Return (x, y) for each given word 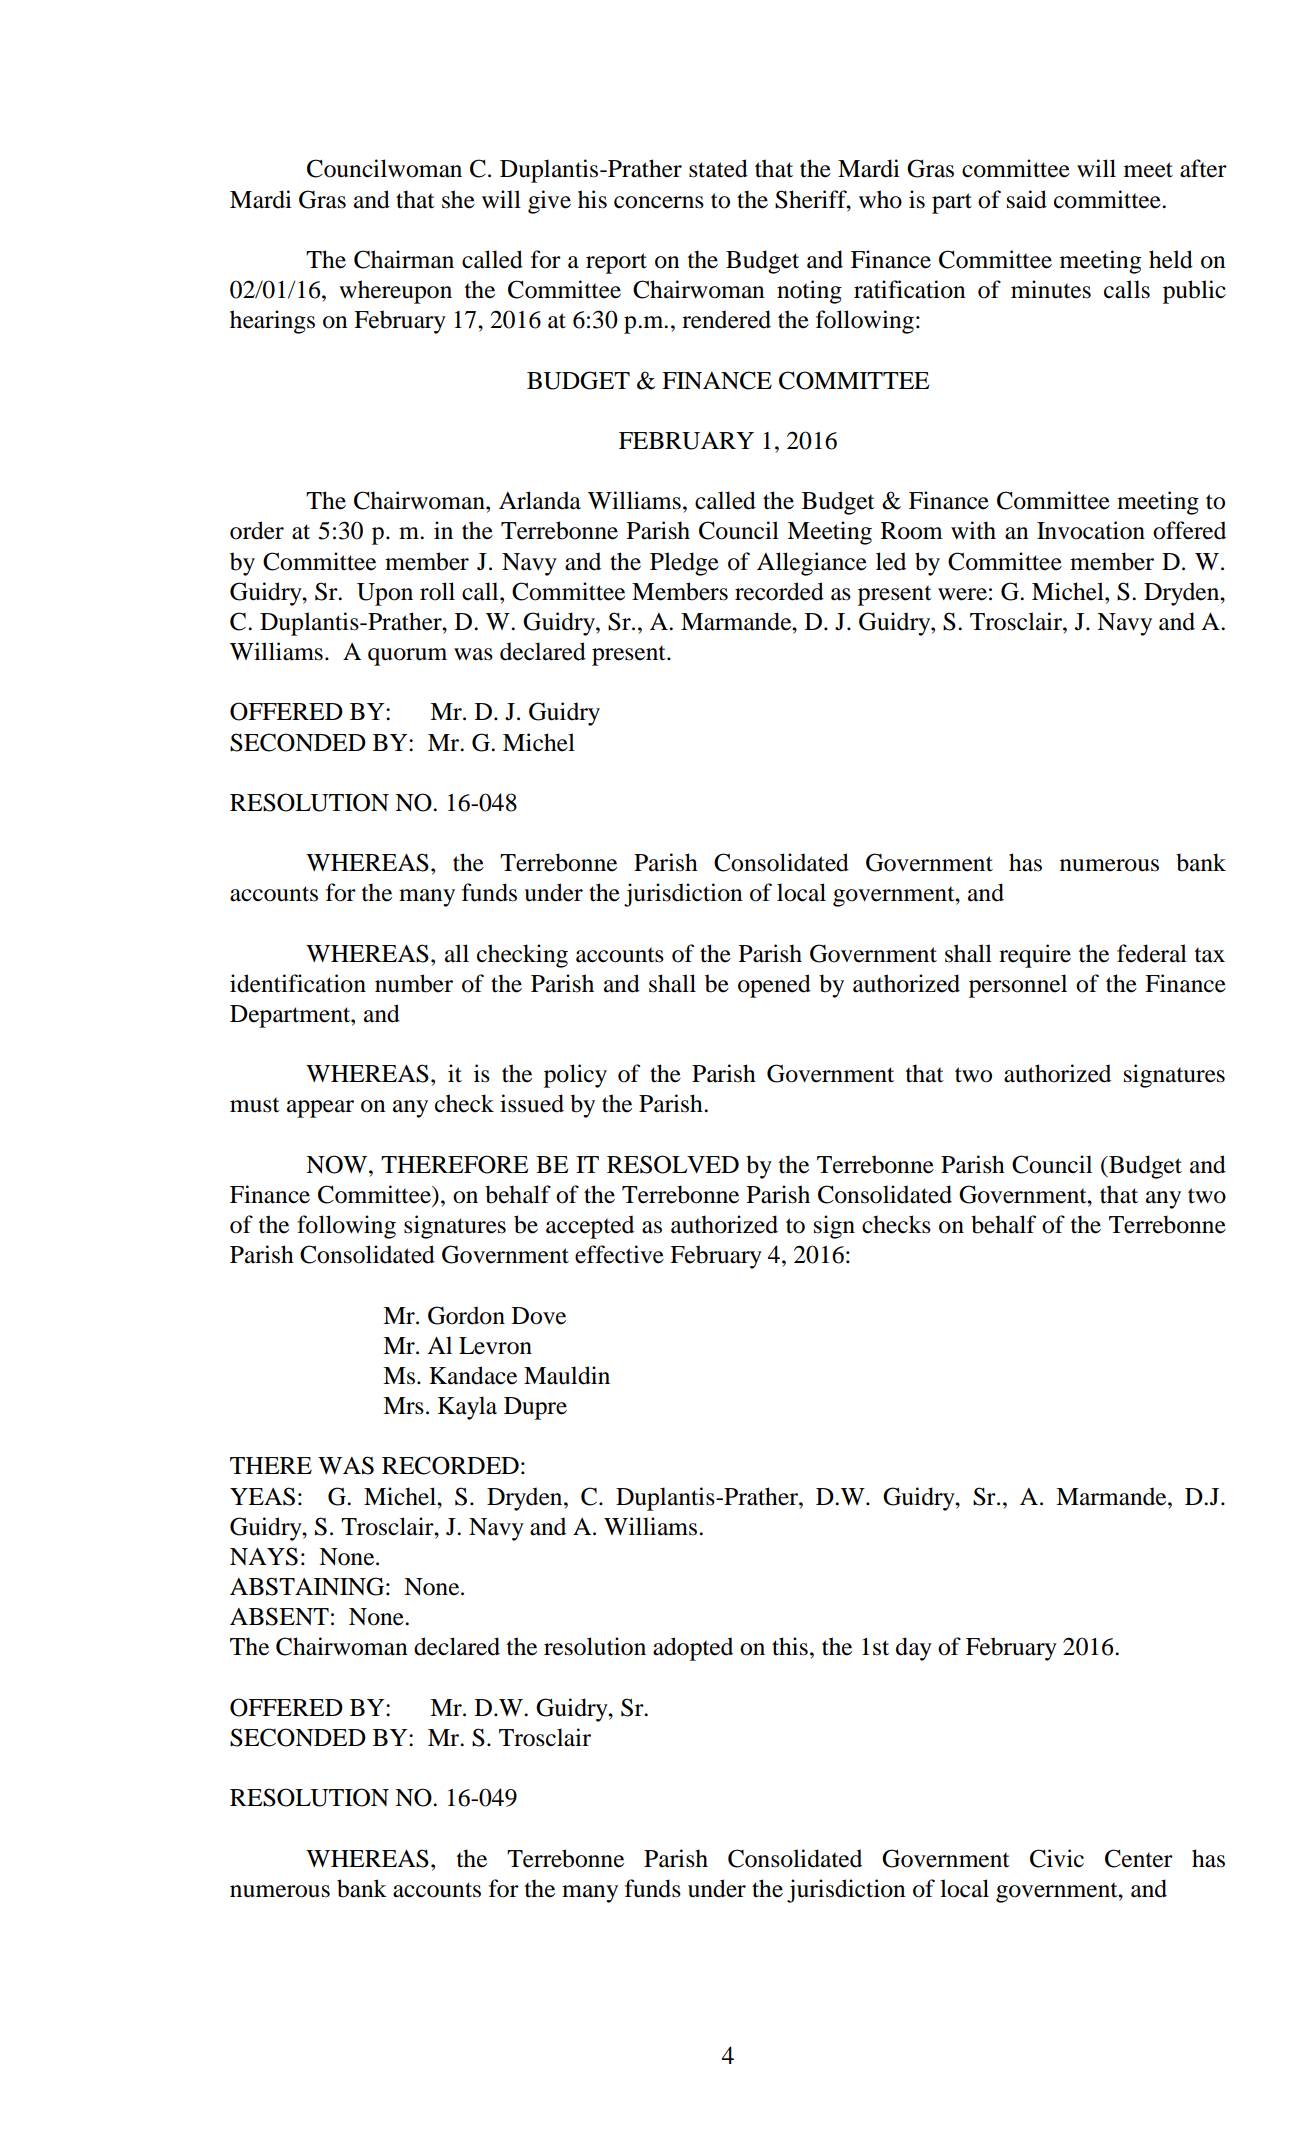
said (1027, 199)
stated (718, 168)
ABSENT (279, 1616)
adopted (693, 1649)
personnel (1018, 986)
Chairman (404, 259)
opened (774, 986)
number (414, 983)
